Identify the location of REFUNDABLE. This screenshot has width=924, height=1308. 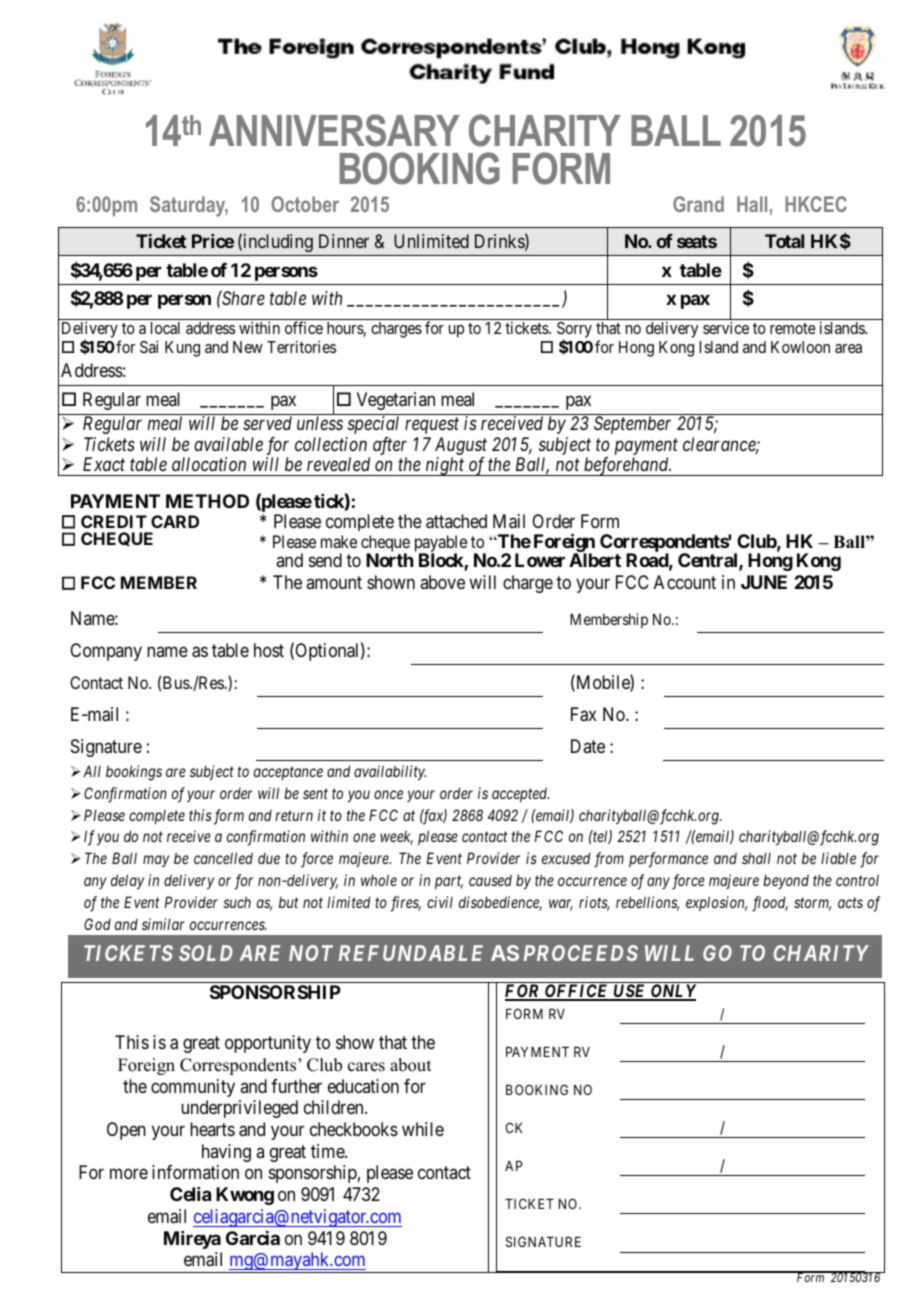
(411, 953).
